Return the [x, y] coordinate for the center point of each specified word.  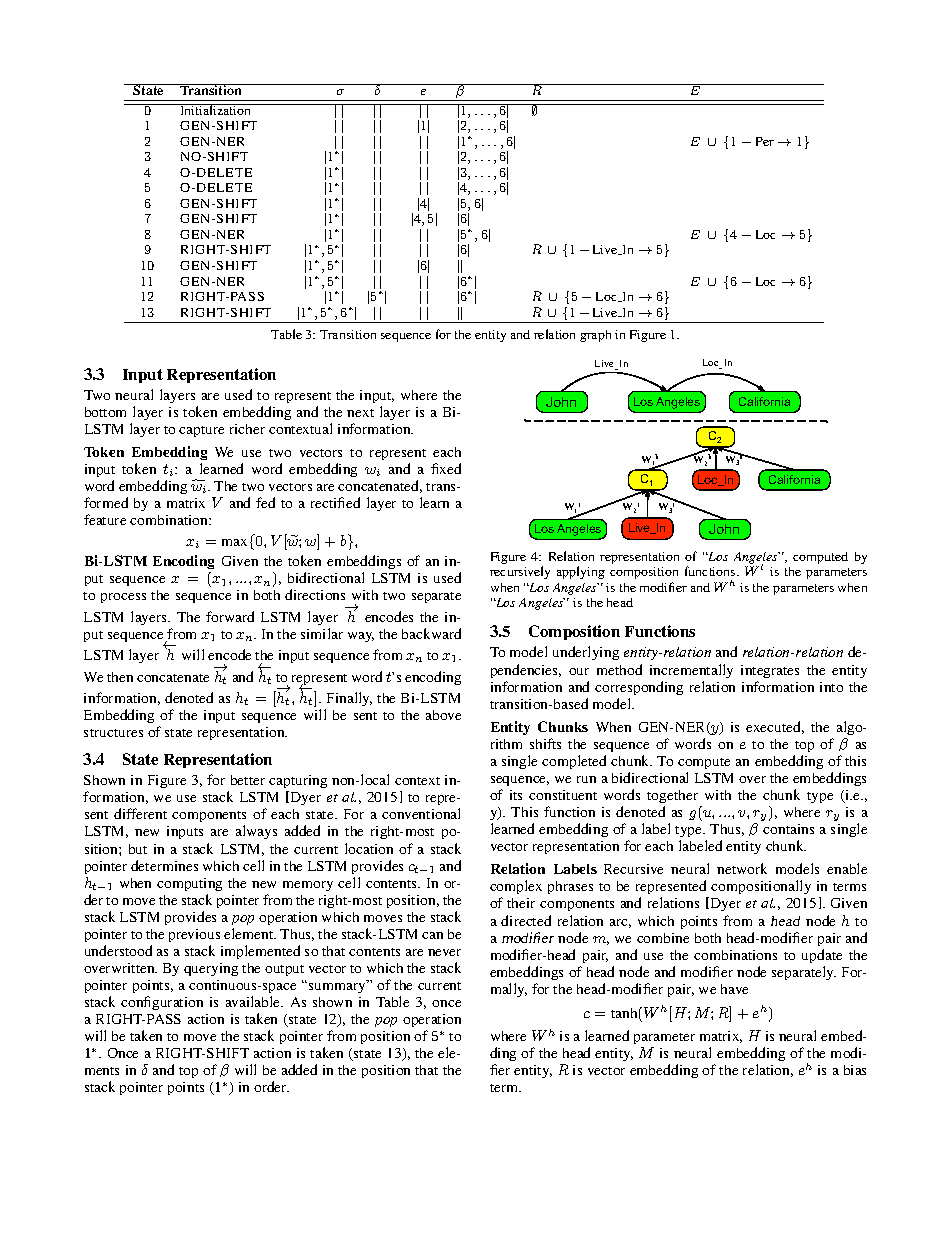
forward [230, 616]
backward [431, 633]
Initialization [216, 109]
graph [595, 336]
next [360, 413]
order [271, 1086]
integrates [770, 671]
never [444, 952]
